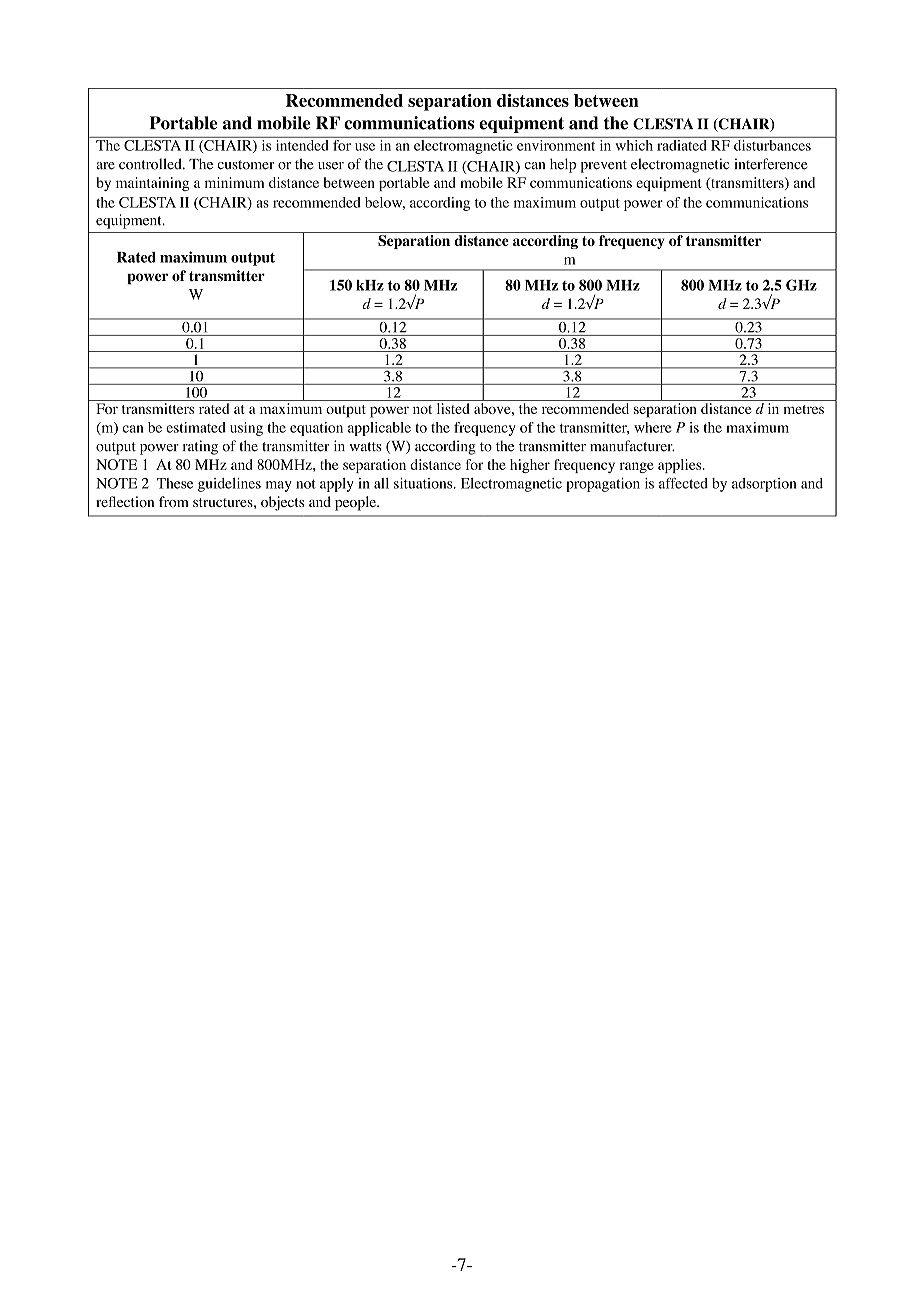 This page has height=1308, width=924. What do you see at coordinates (804, 409) in the page?
I see `metres` at bounding box center [804, 409].
